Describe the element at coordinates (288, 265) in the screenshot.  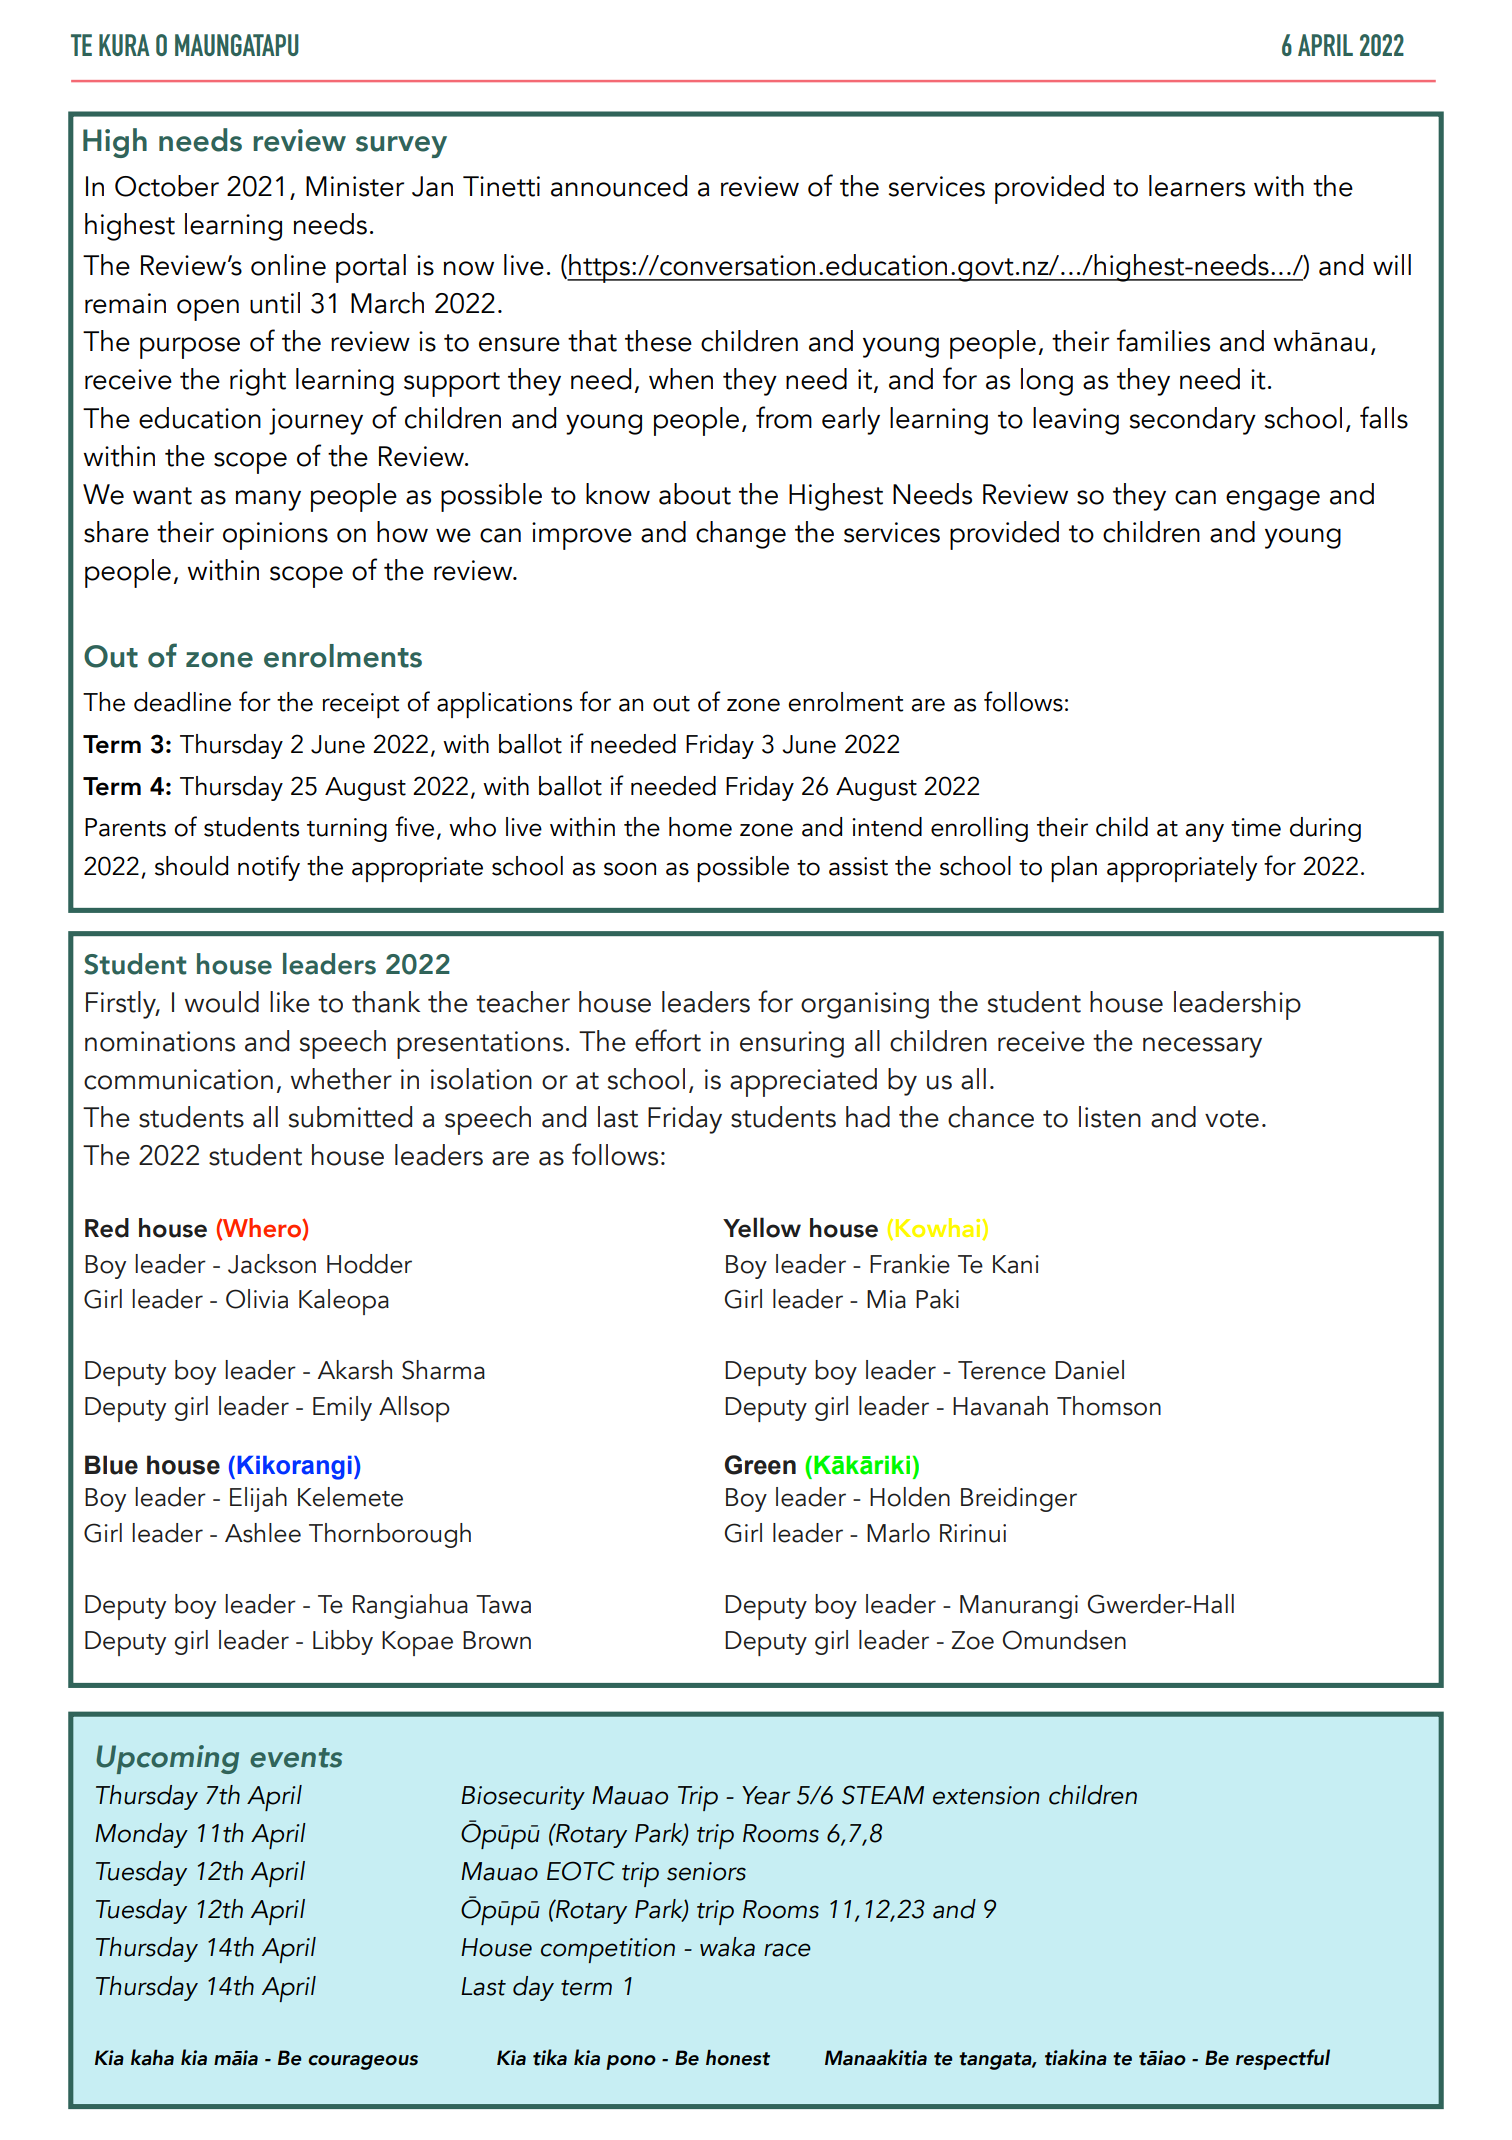
I see `online` at that location.
